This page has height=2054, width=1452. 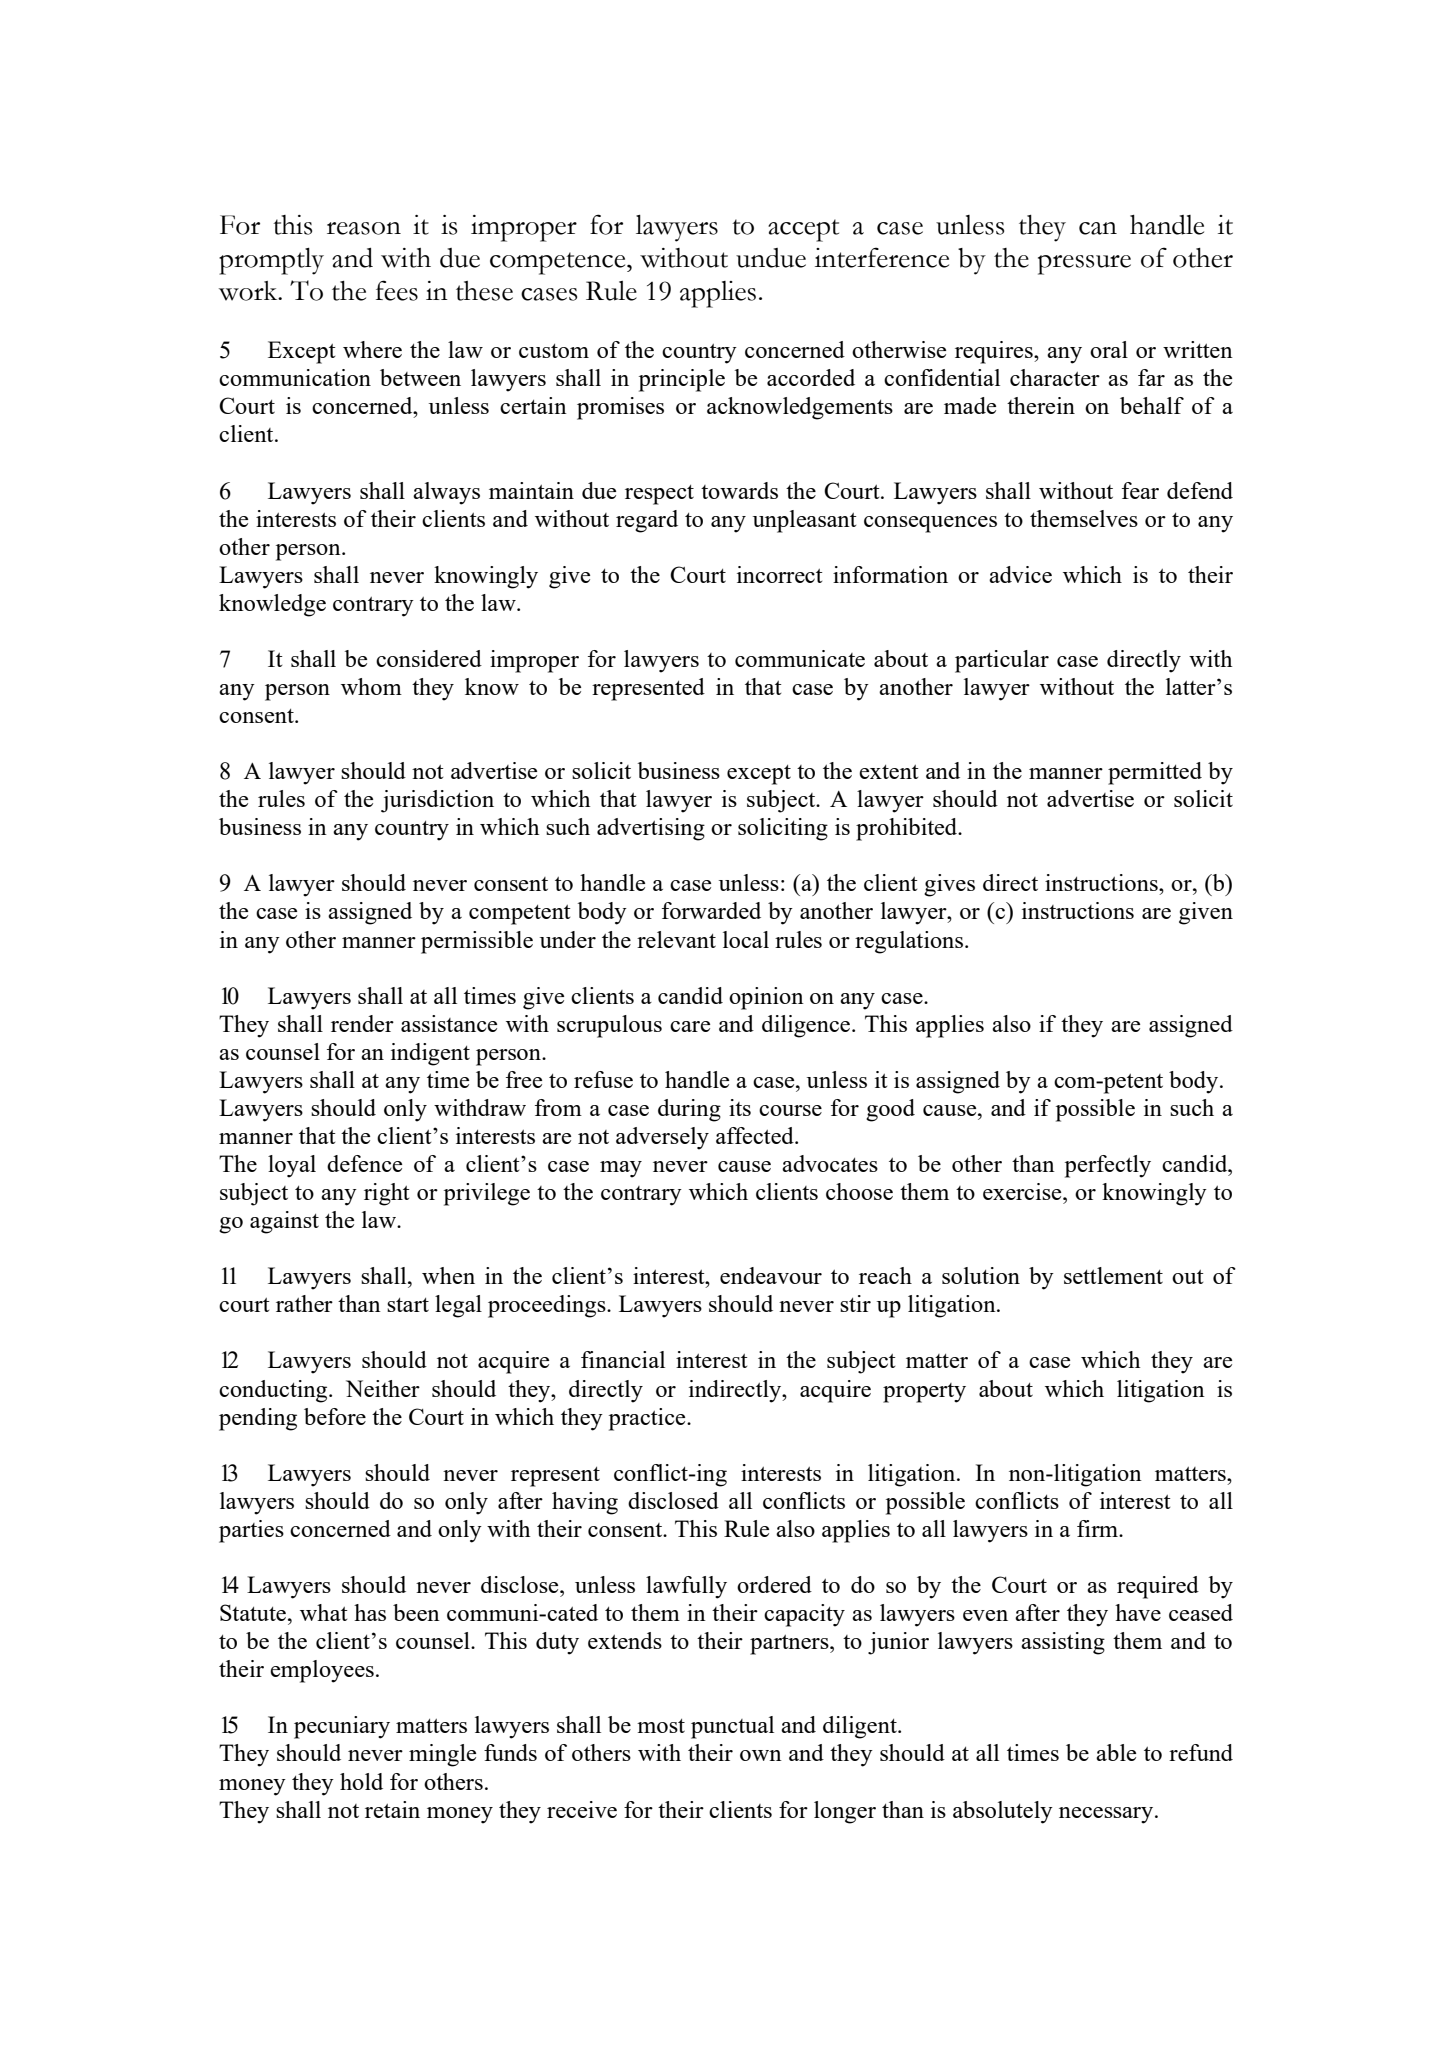 What do you see at coordinates (362, 1023) in the page?
I see `render` at bounding box center [362, 1023].
